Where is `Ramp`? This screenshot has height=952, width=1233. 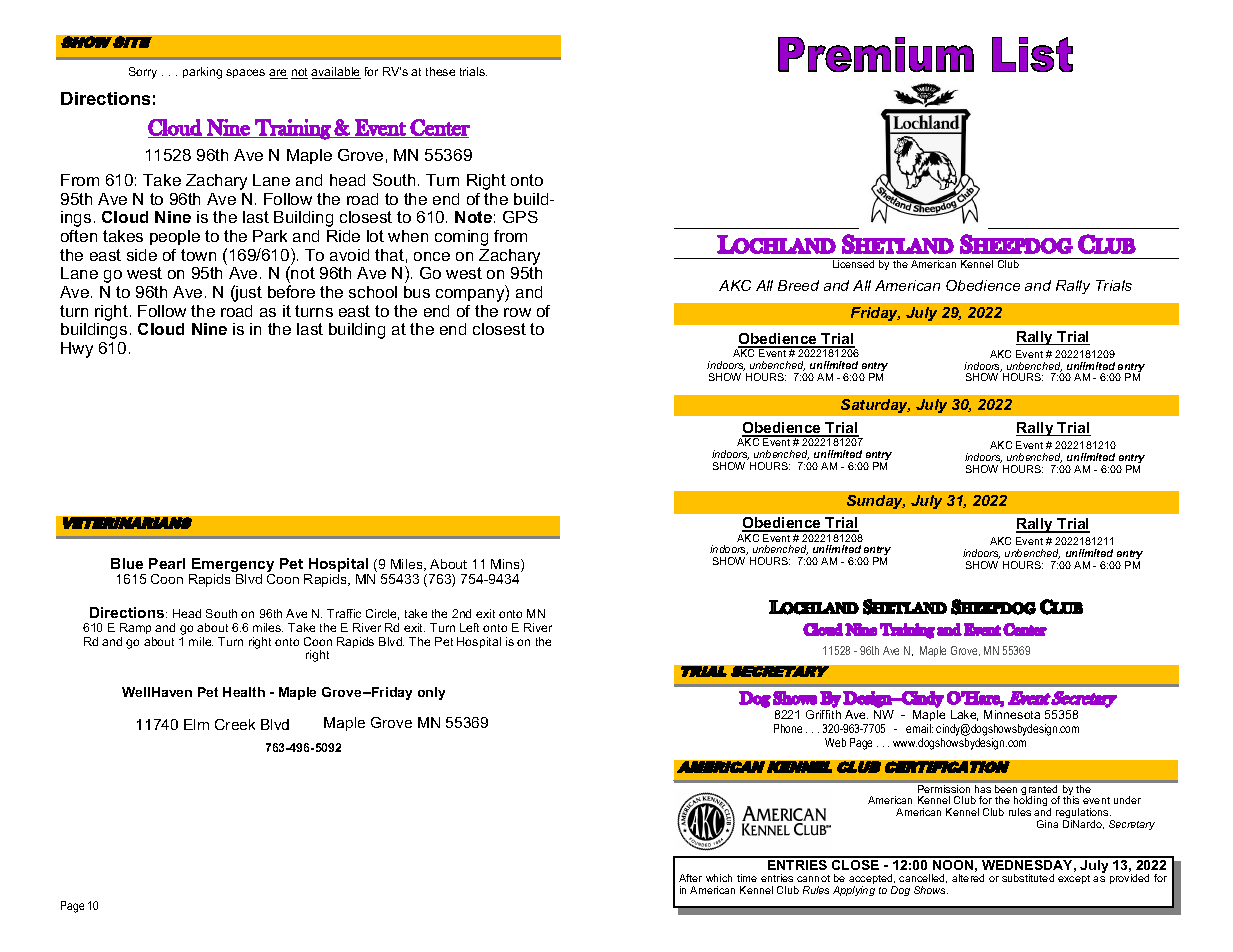 Ramp is located at coordinates (136, 630).
